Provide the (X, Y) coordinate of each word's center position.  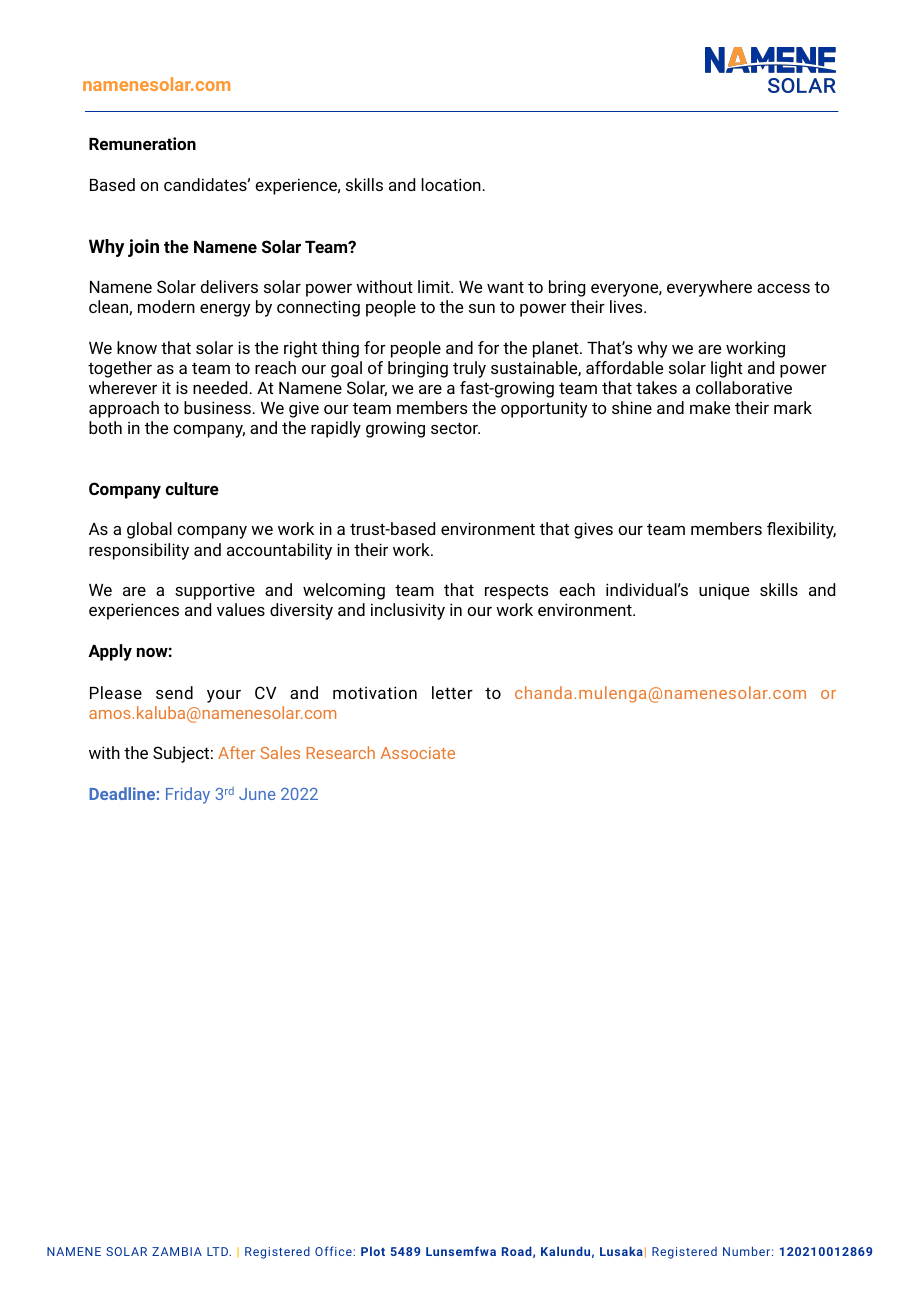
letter (452, 692)
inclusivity (408, 611)
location (451, 184)
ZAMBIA (177, 1251)
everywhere (709, 288)
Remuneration (142, 143)
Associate (418, 753)
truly (469, 369)
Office (334, 1251)
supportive (215, 591)
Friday (188, 795)
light (727, 369)
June (257, 794)
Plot (373, 1251)
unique (724, 591)
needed (220, 387)
